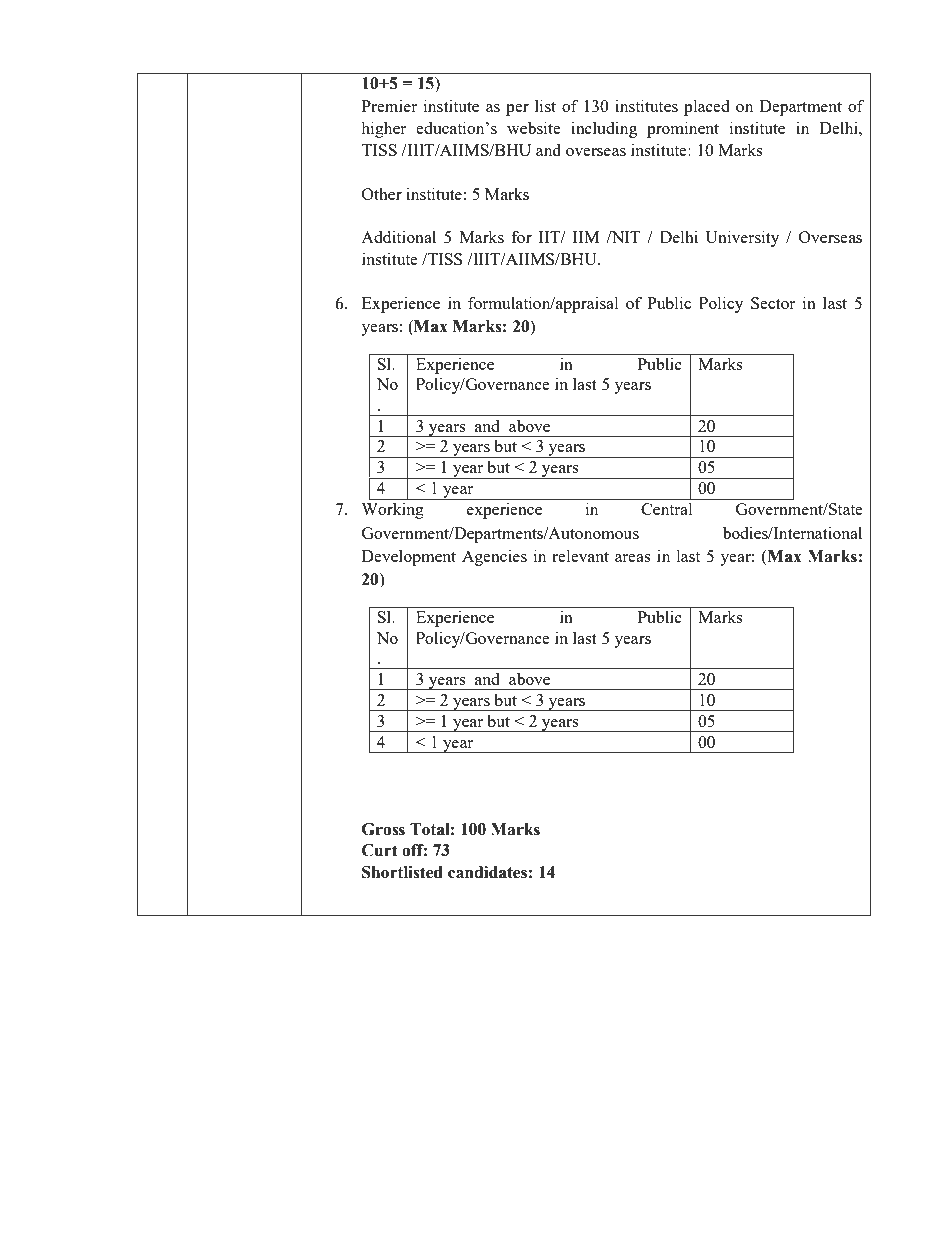  Describe the element at coordinates (383, 829) in the screenshot. I see `Gross` at that location.
